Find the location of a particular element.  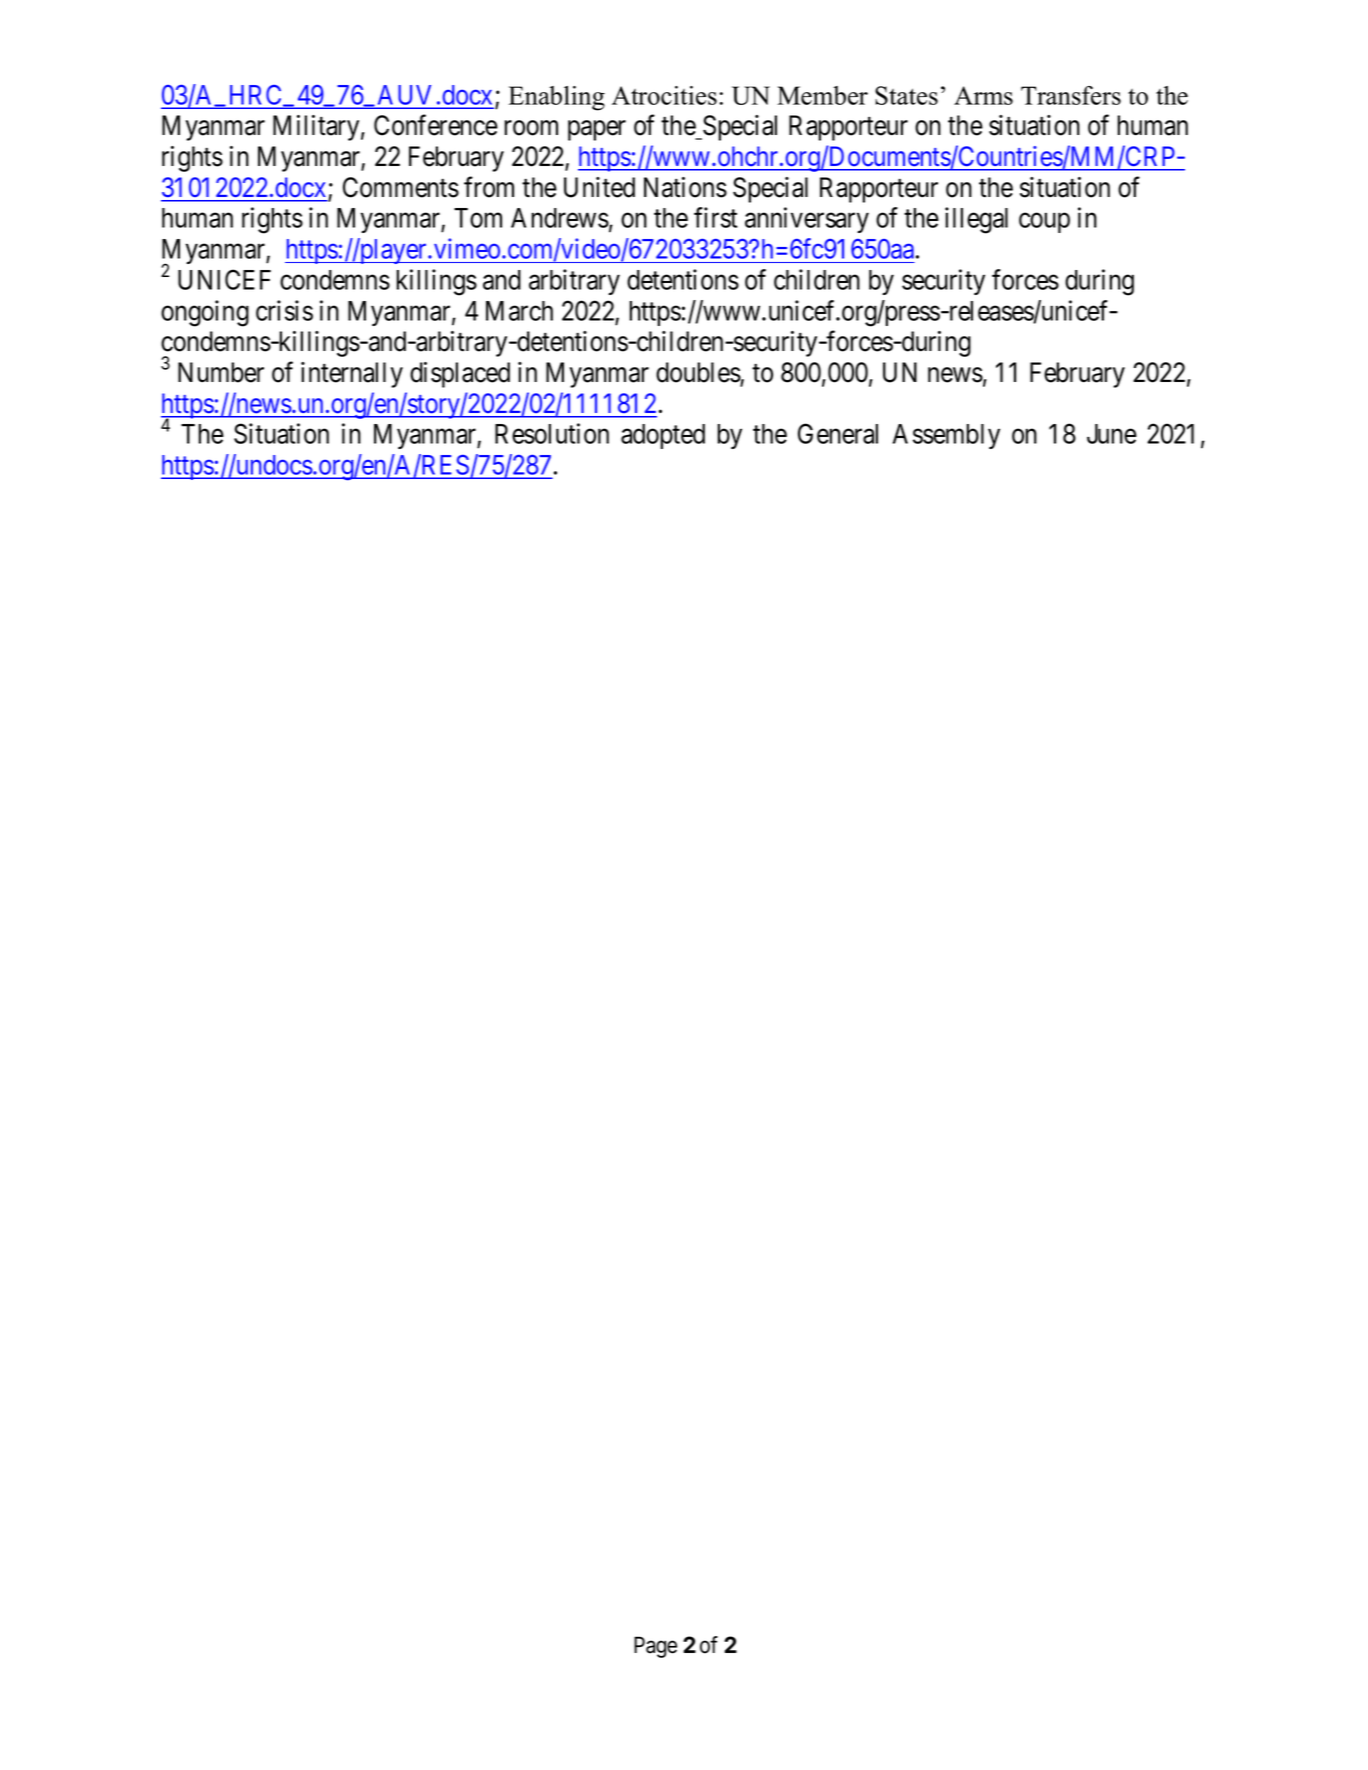

Assembly is located at coordinates (946, 436).
